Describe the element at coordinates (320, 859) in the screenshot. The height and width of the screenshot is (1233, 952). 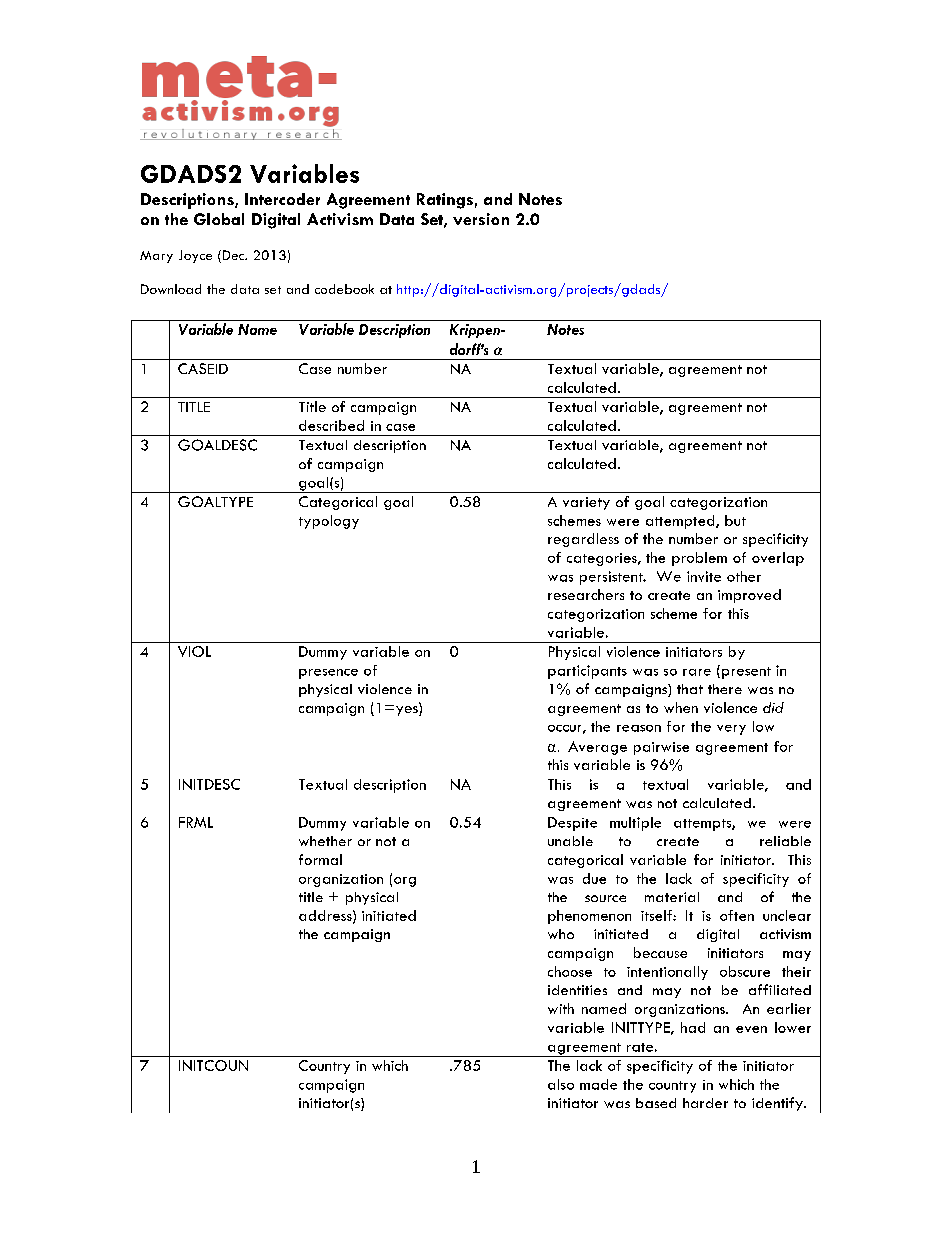
I see `formal` at that location.
